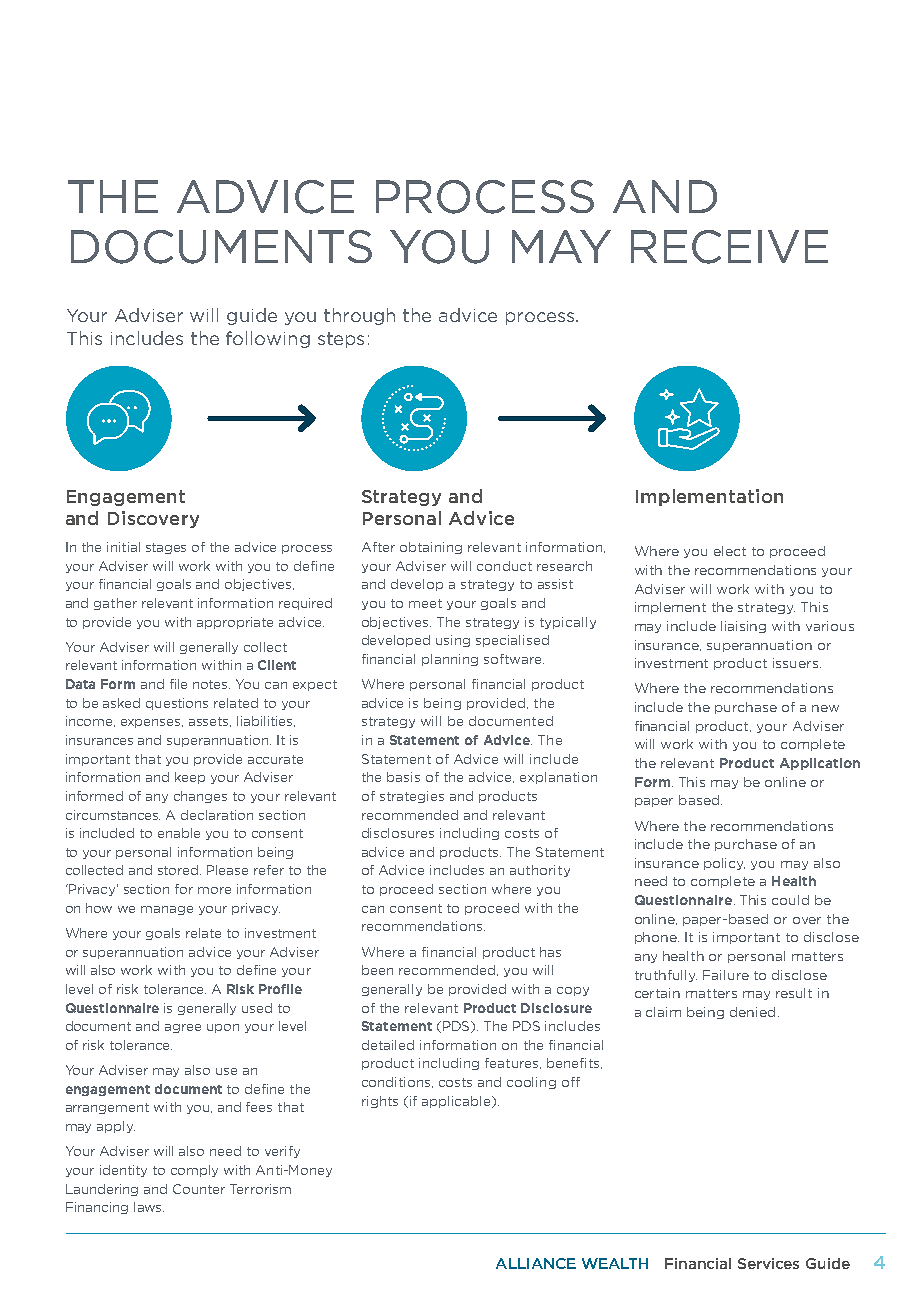 The image size is (924, 1308). Describe the element at coordinates (752, 1012) in the document. I see `denied` at that location.
